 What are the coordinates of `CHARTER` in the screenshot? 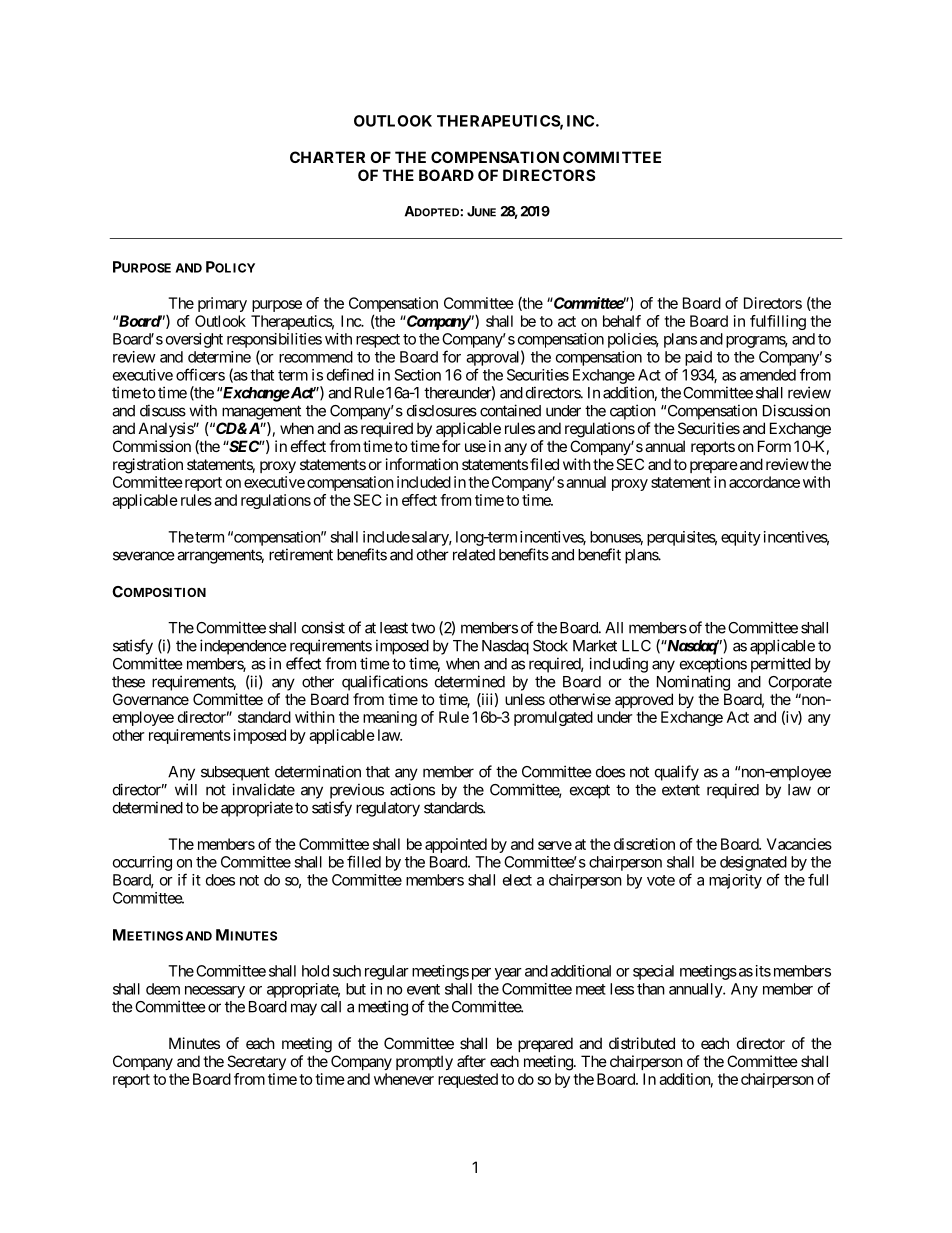 It's located at (327, 157).
